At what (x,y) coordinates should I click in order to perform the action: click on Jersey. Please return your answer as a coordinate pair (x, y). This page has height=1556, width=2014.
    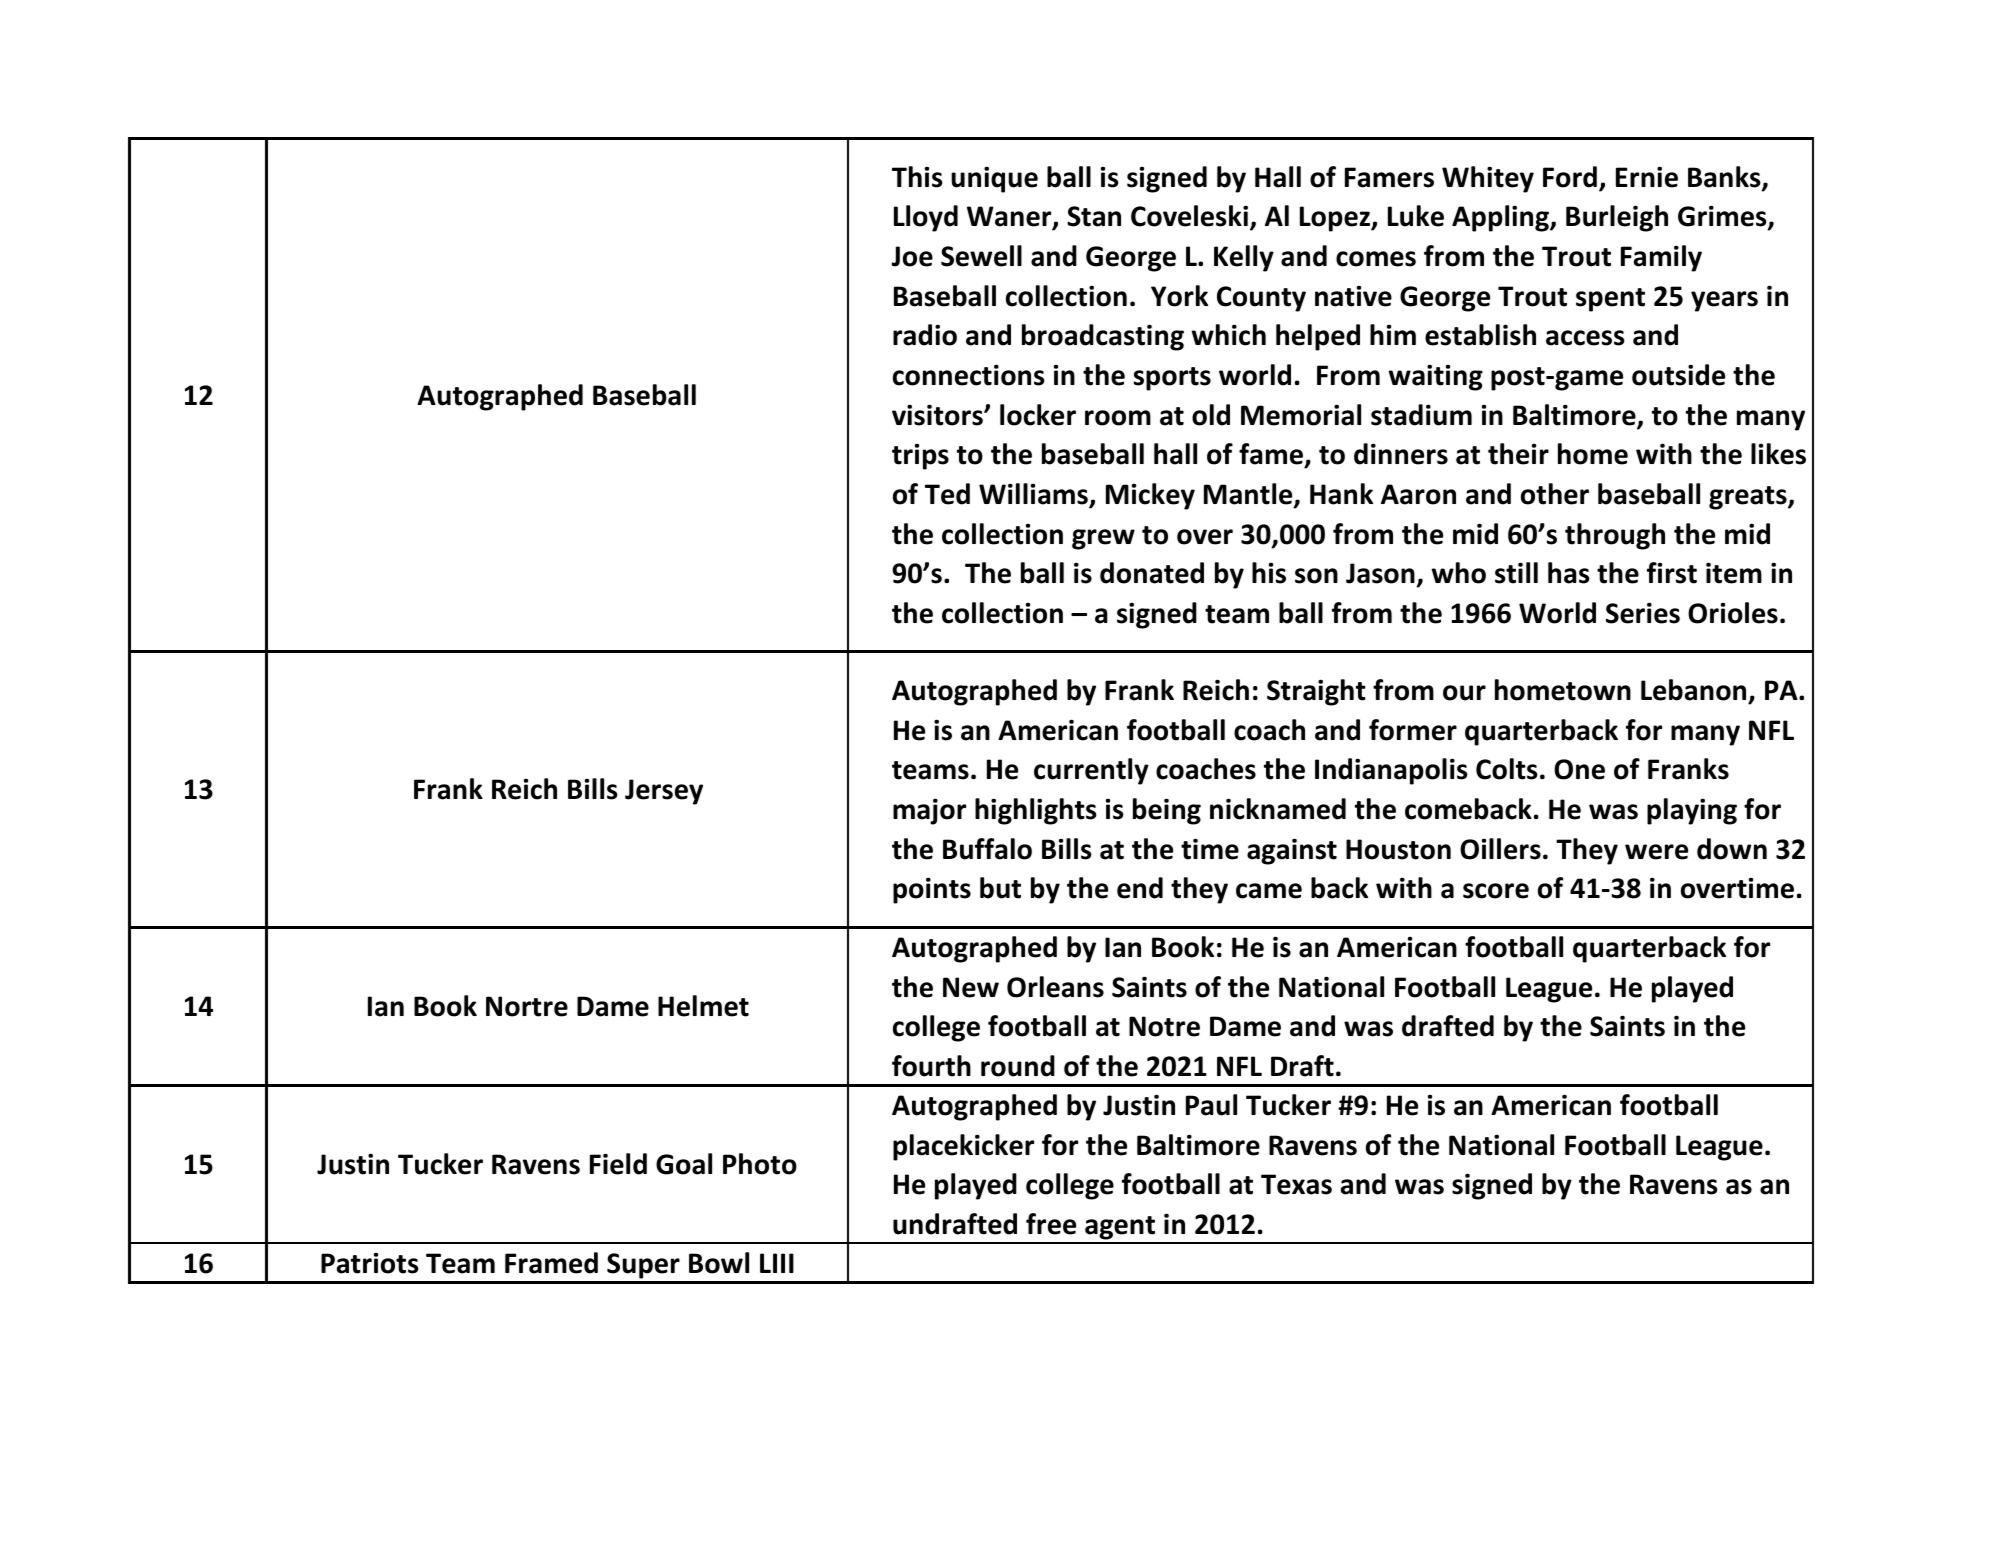
    Looking at the image, I should click on (664, 792).
